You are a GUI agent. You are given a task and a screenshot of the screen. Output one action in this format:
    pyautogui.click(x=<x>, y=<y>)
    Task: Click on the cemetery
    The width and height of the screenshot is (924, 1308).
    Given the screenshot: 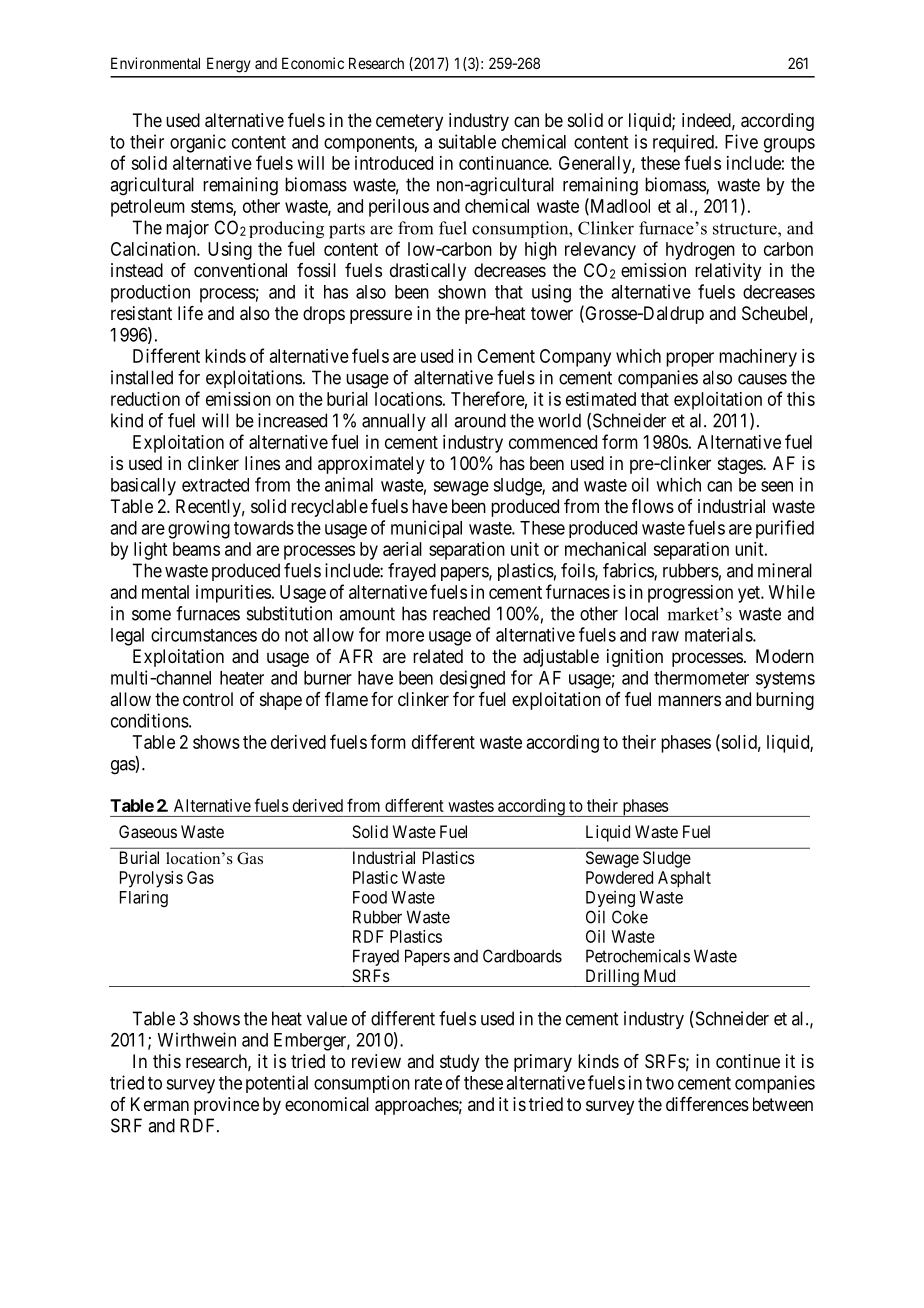 What is the action you would take?
    pyautogui.click(x=409, y=122)
